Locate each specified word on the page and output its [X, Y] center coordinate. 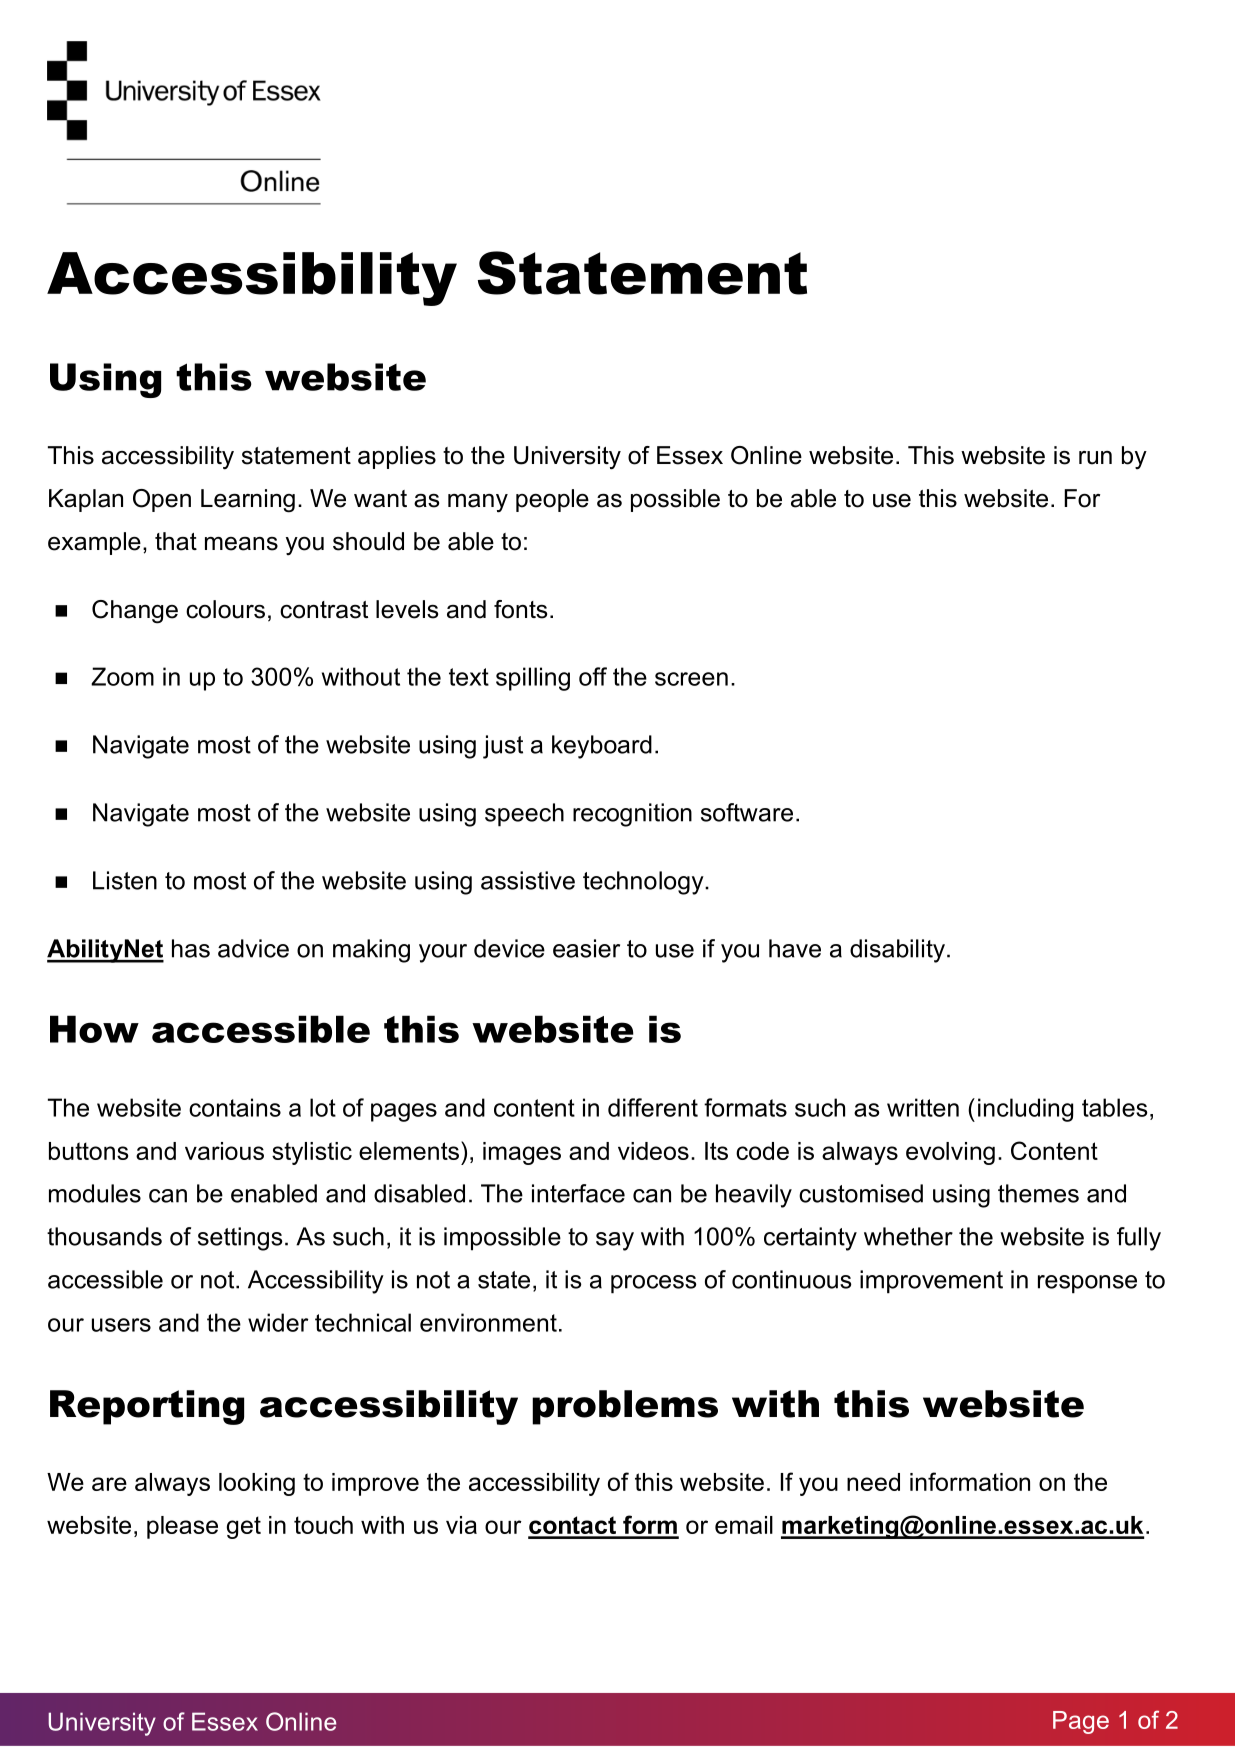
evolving [950, 1153]
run [1095, 458]
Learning [248, 501]
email [744, 1525]
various [224, 1151]
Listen [125, 880]
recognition [632, 815]
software [747, 812]
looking [257, 1484]
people [552, 500]
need [873, 1482]
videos [653, 1151]
